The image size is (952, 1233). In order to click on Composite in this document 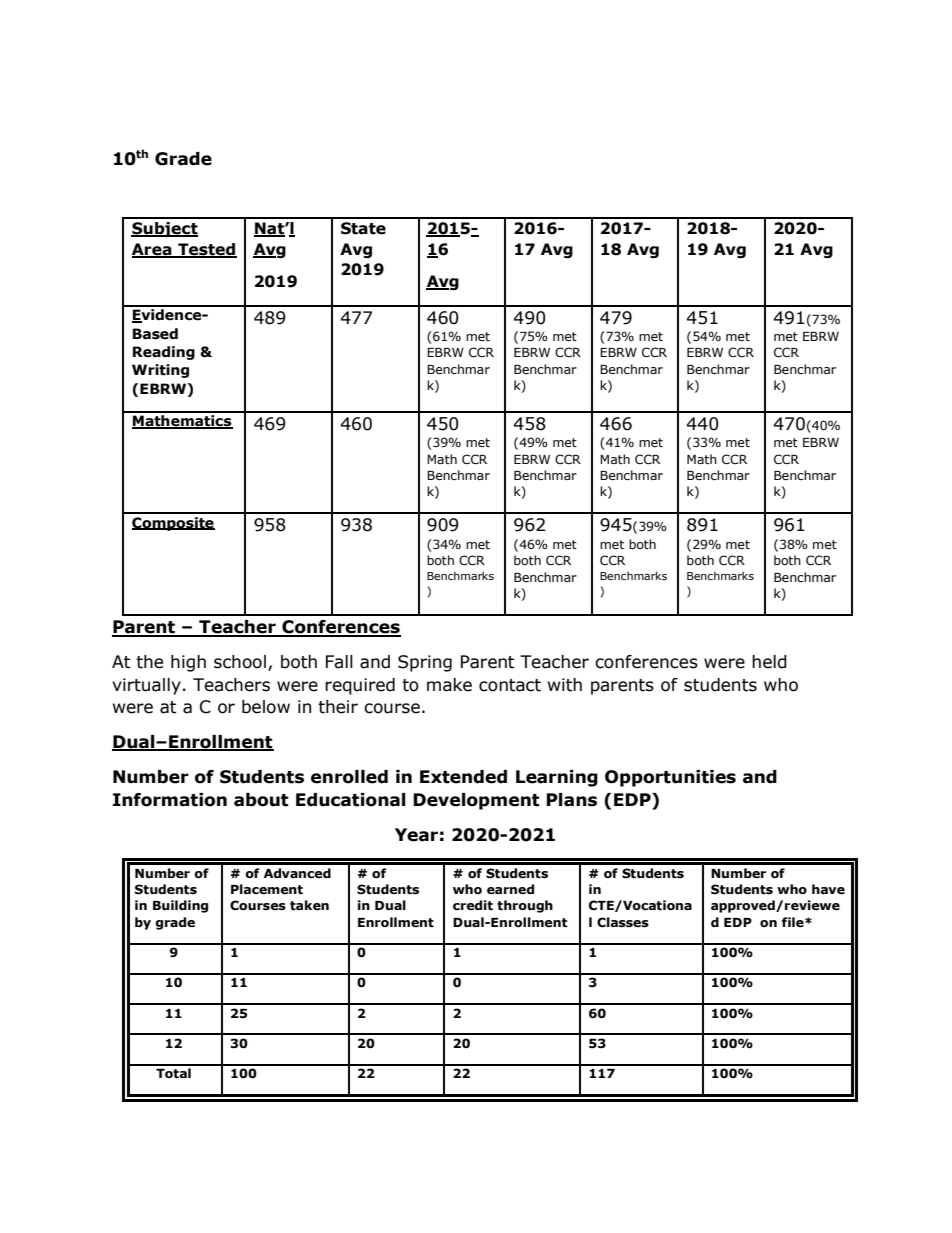, I will do `click(173, 524)`.
